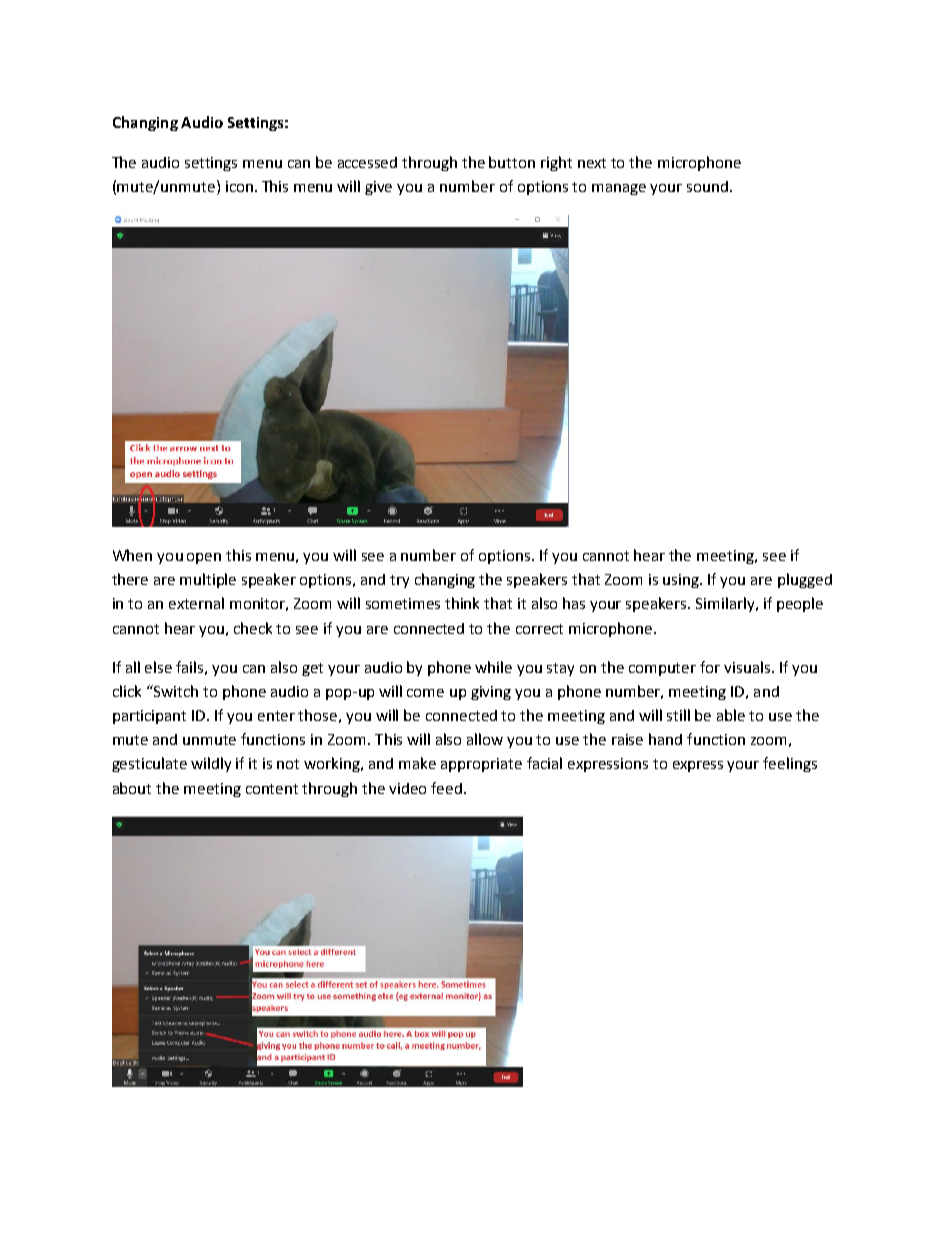 The width and height of the screenshot is (952, 1233). Describe the element at coordinates (239, 186) in the screenshot. I see `icon` at that location.
